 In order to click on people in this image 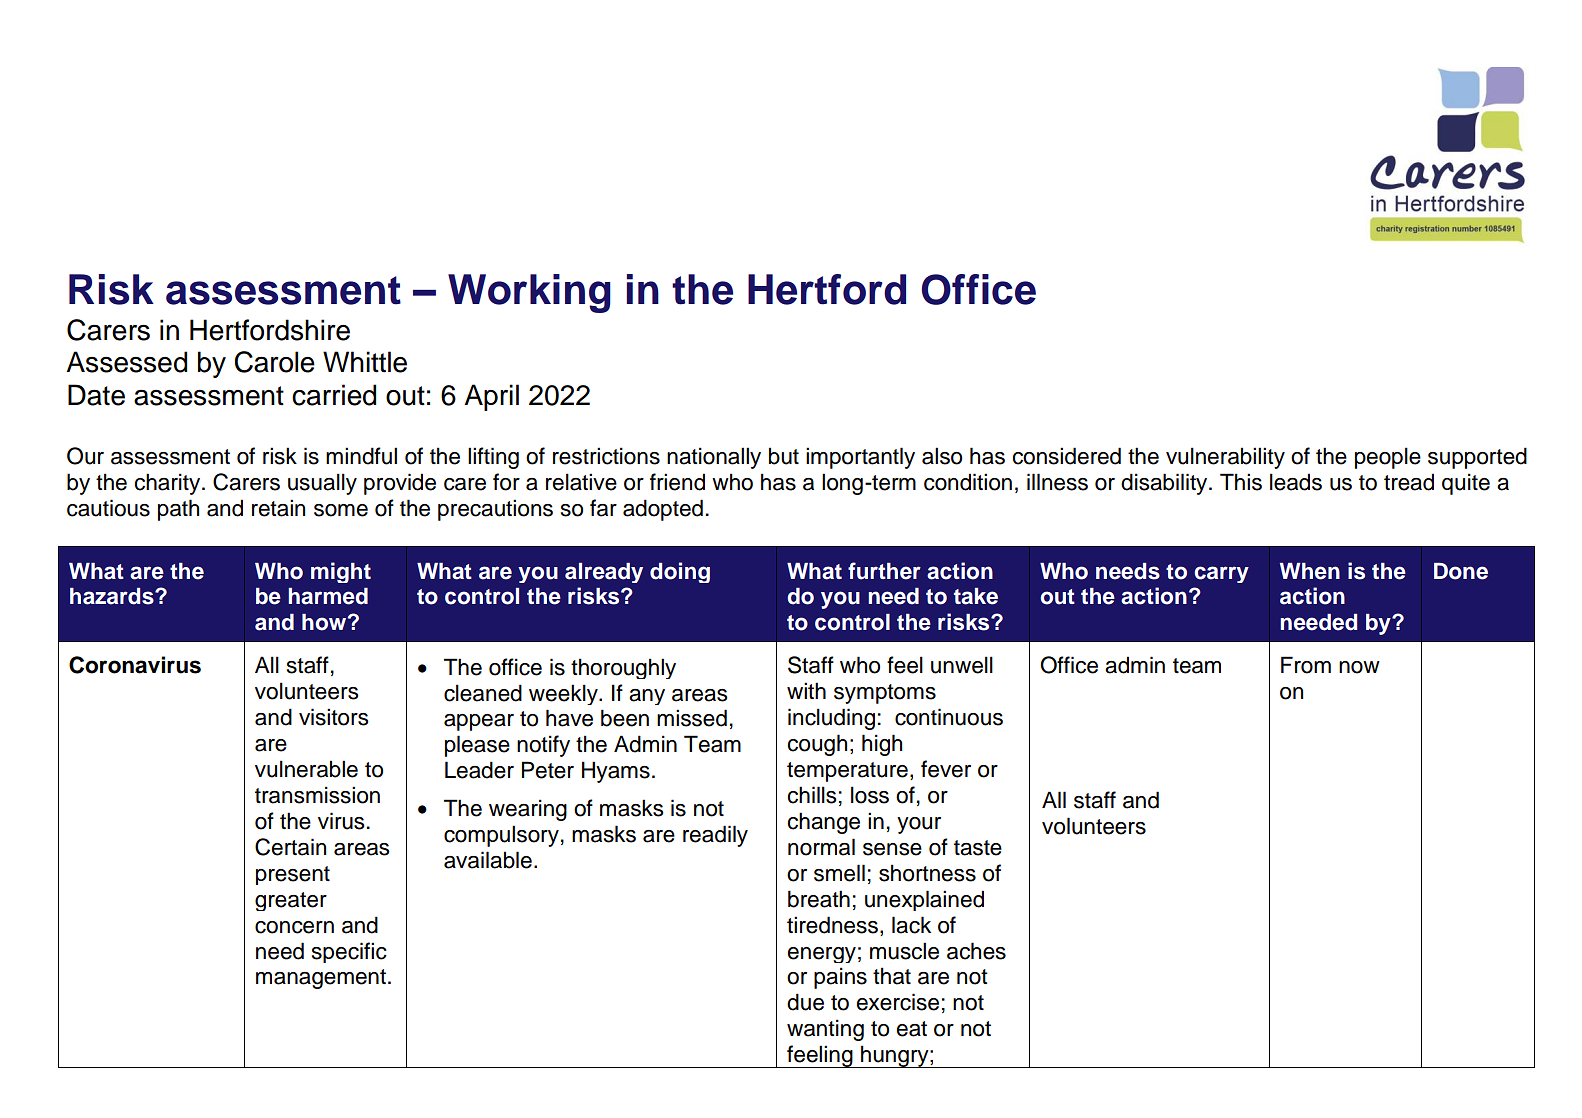, I will do `click(1388, 458)`.
